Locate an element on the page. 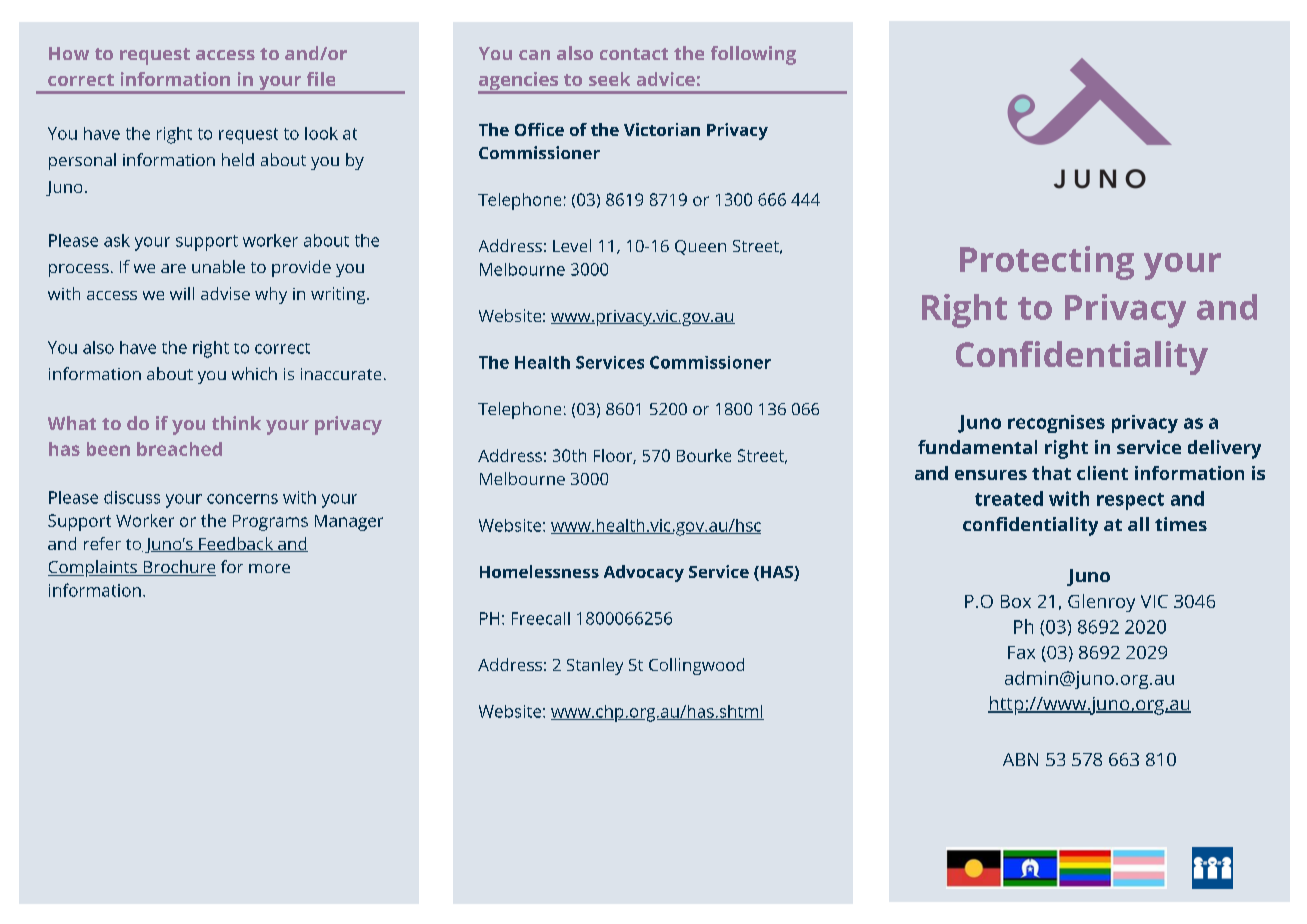  file is located at coordinates (321, 79).
